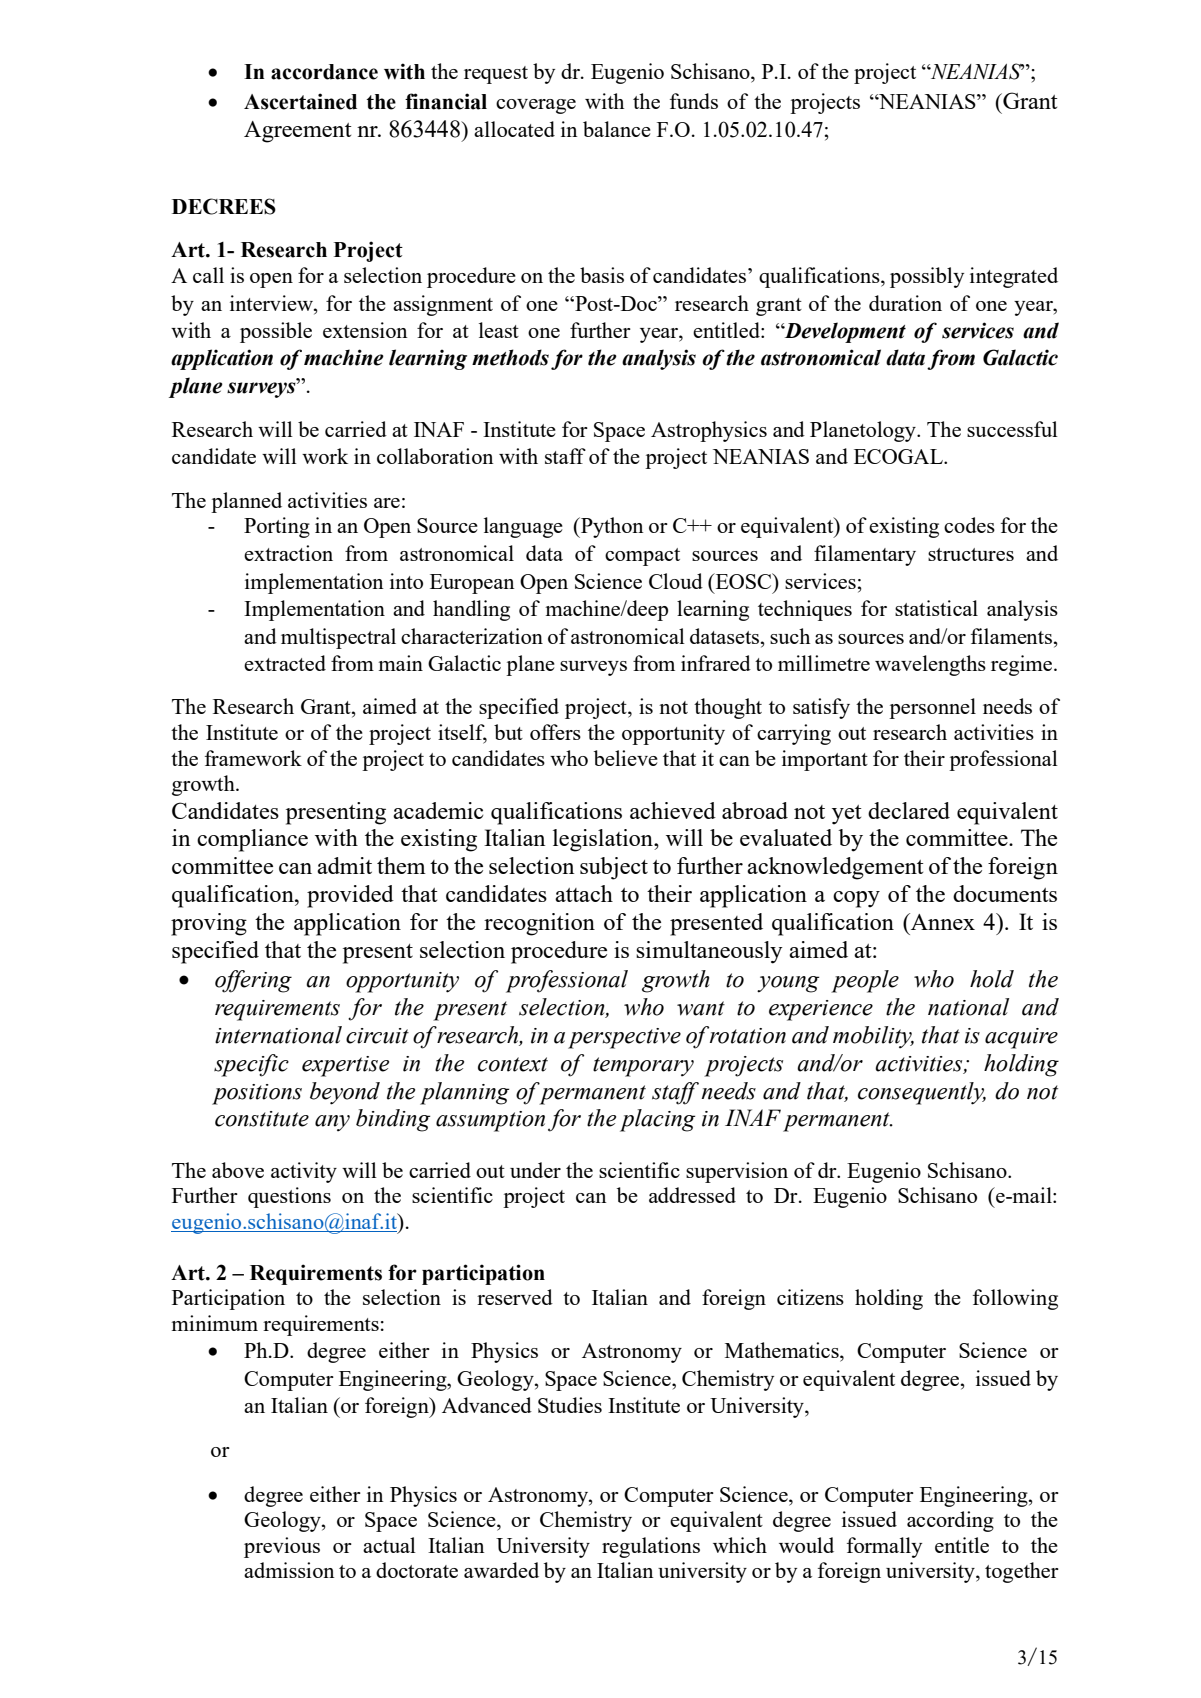 This page has width=1201, height=1698. Describe the element at coordinates (909, 810) in the page. I see `declared` at that location.
